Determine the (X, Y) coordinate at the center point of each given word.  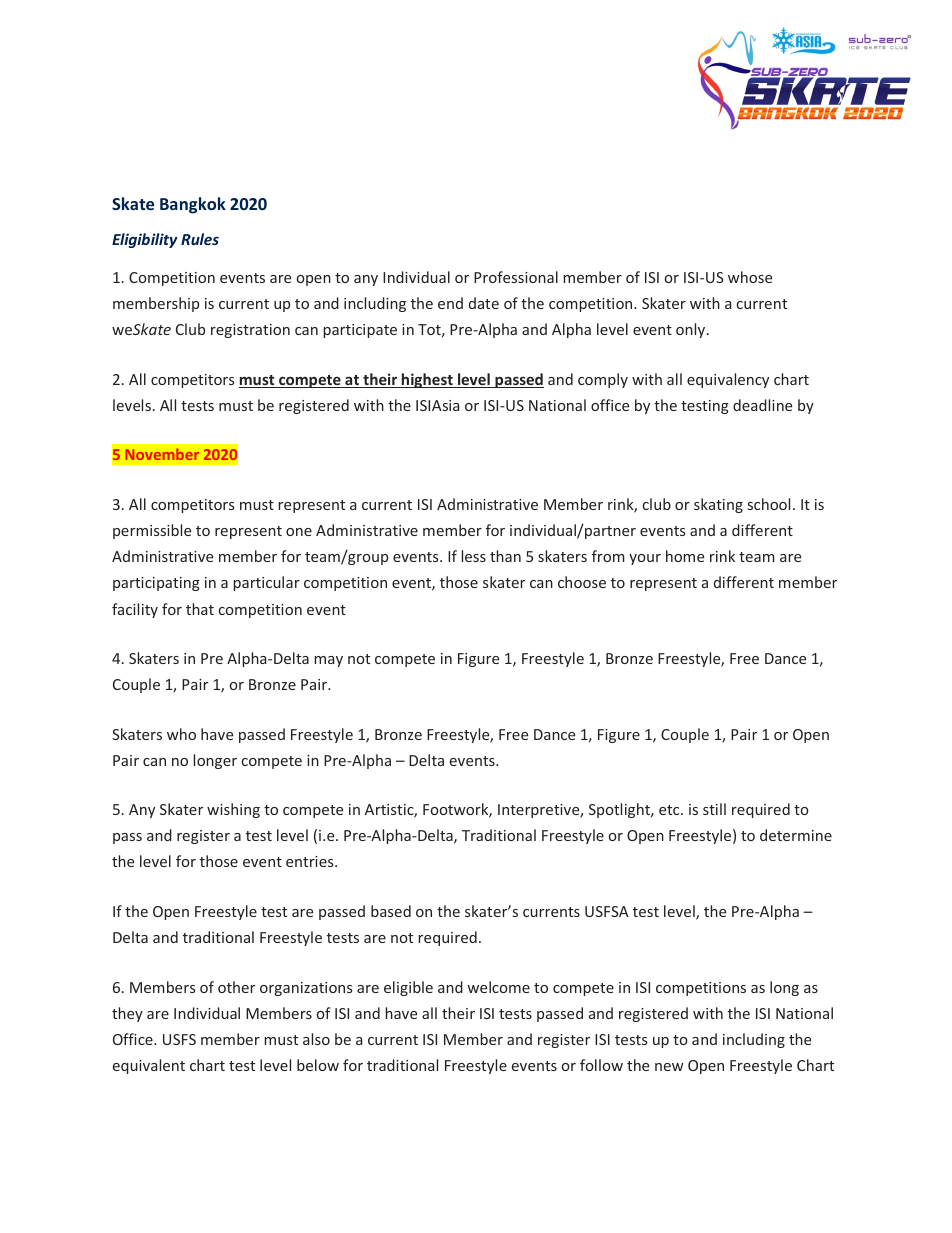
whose (750, 277)
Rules (200, 239)
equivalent (149, 1066)
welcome (498, 987)
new (669, 1067)
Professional (516, 277)
